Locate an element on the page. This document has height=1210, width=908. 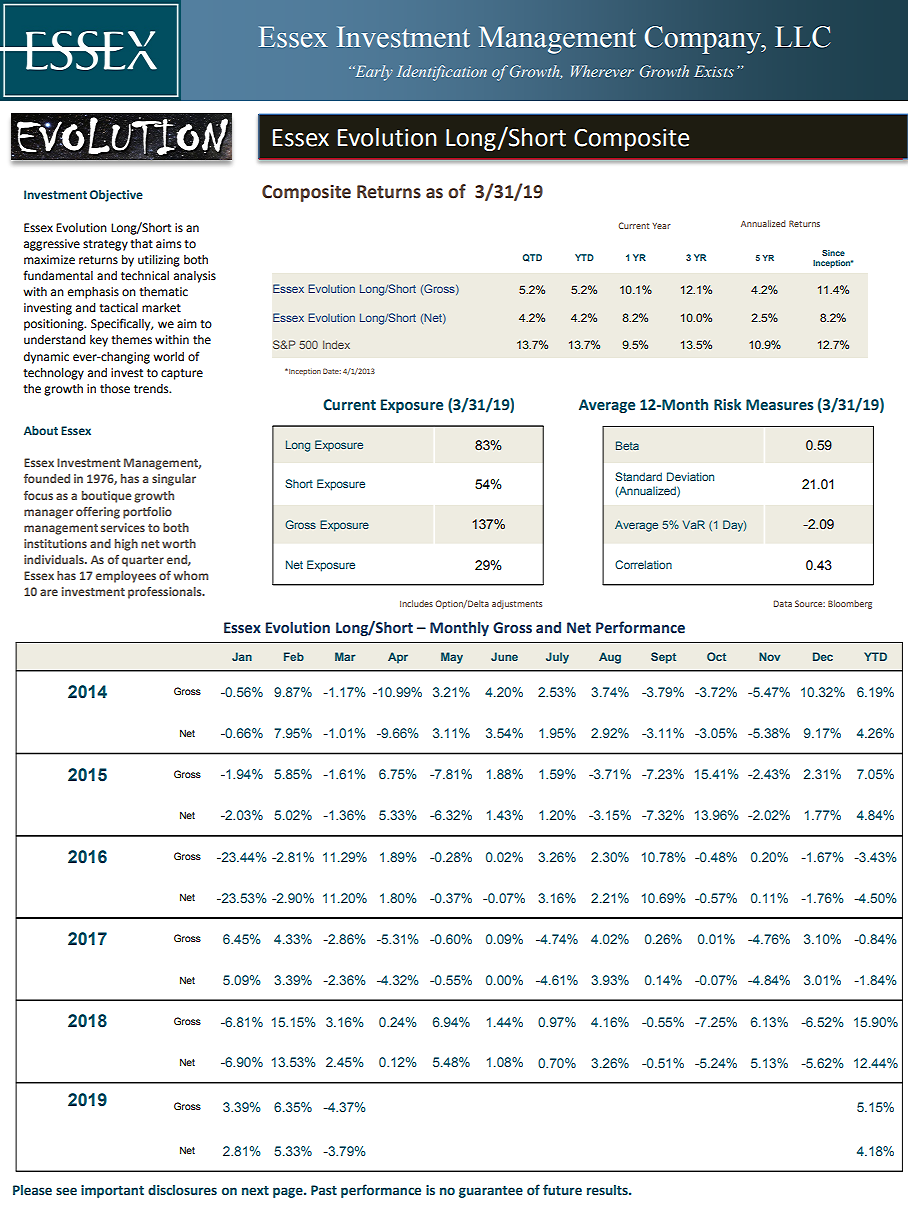
professionals is located at coordinates (166, 593).
